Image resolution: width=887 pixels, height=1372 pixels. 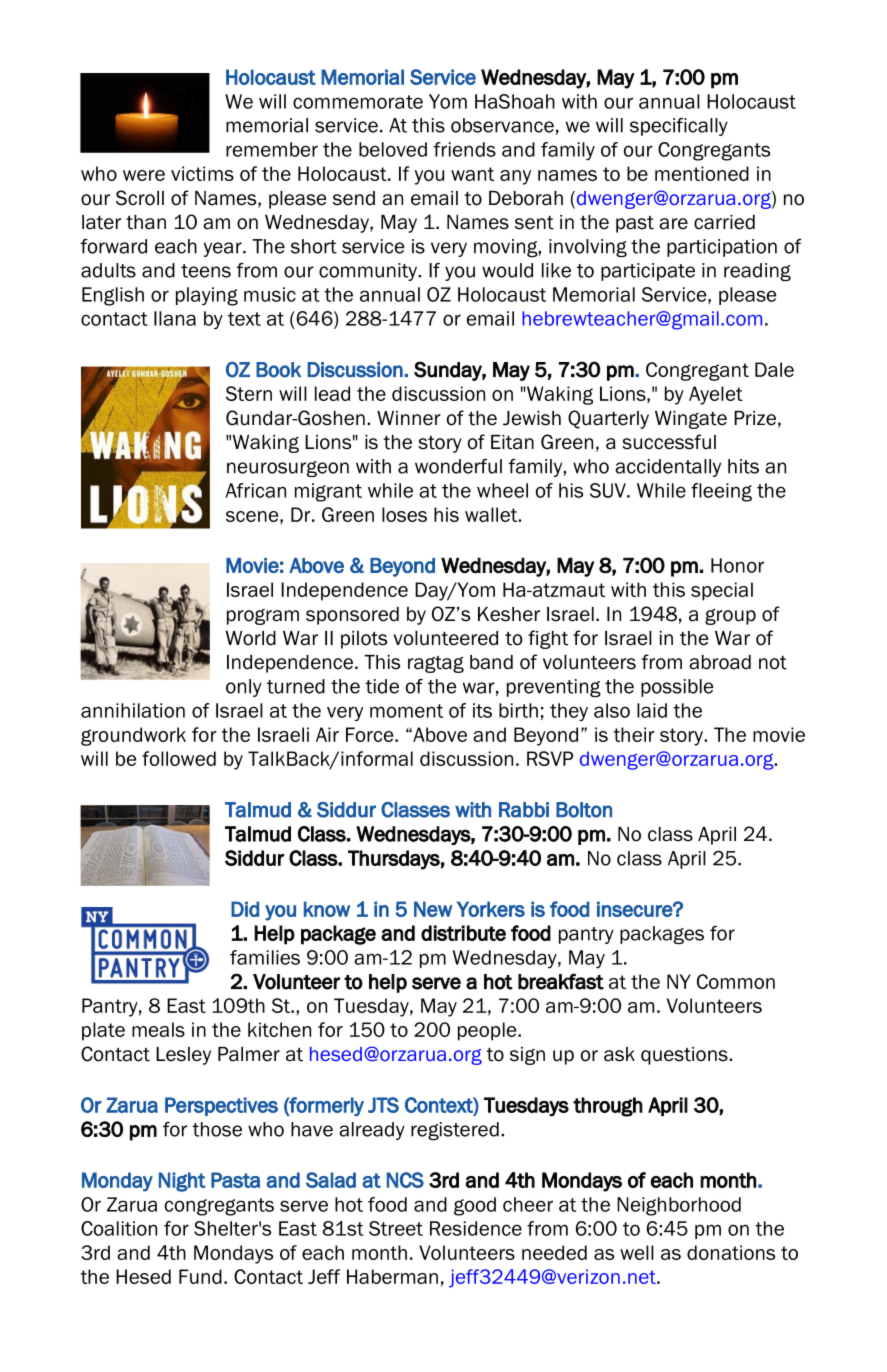 What do you see at coordinates (476, 1228) in the page?
I see `Residence` at bounding box center [476, 1228].
